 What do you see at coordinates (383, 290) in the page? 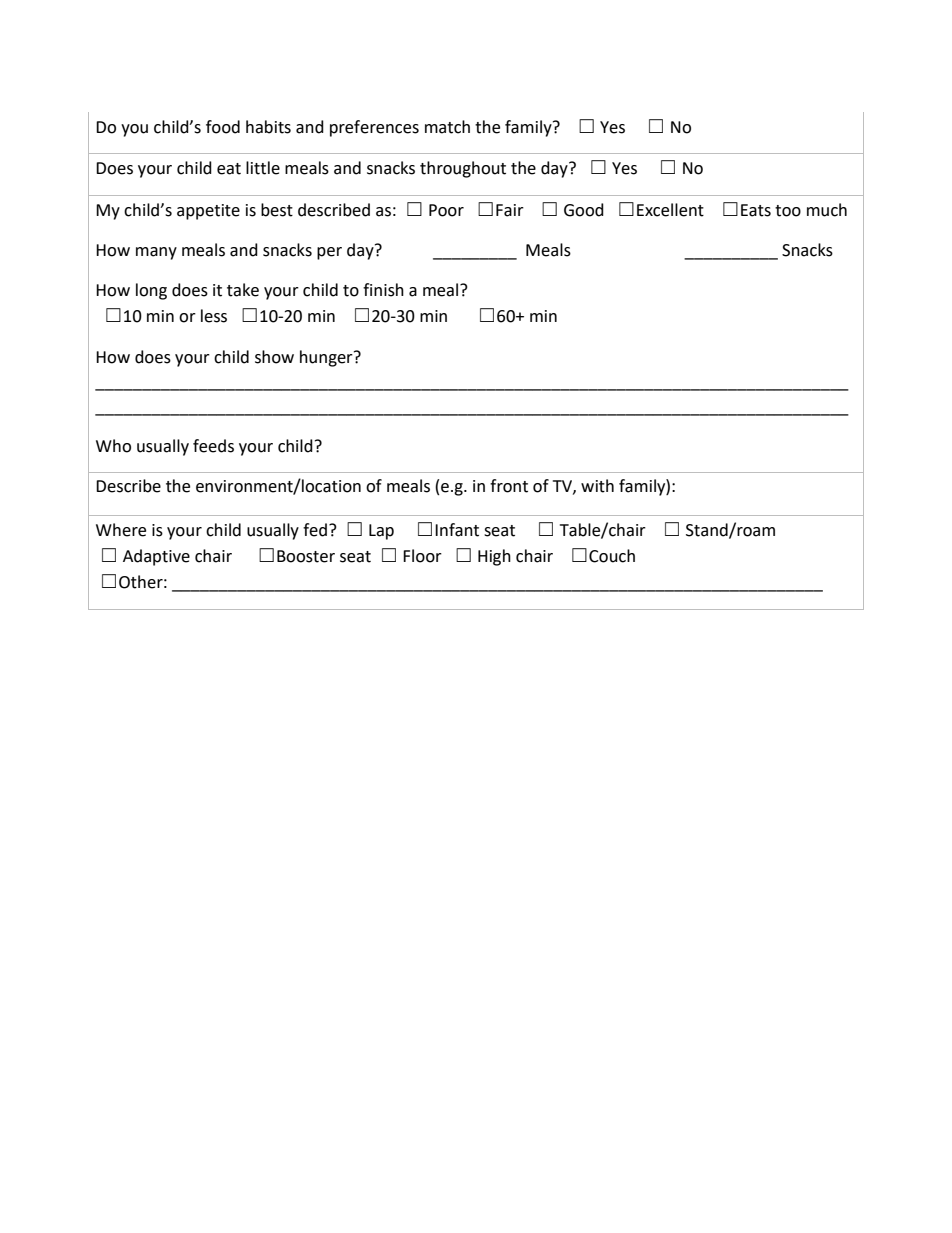
I see `finish` at bounding box center [383, 290].
